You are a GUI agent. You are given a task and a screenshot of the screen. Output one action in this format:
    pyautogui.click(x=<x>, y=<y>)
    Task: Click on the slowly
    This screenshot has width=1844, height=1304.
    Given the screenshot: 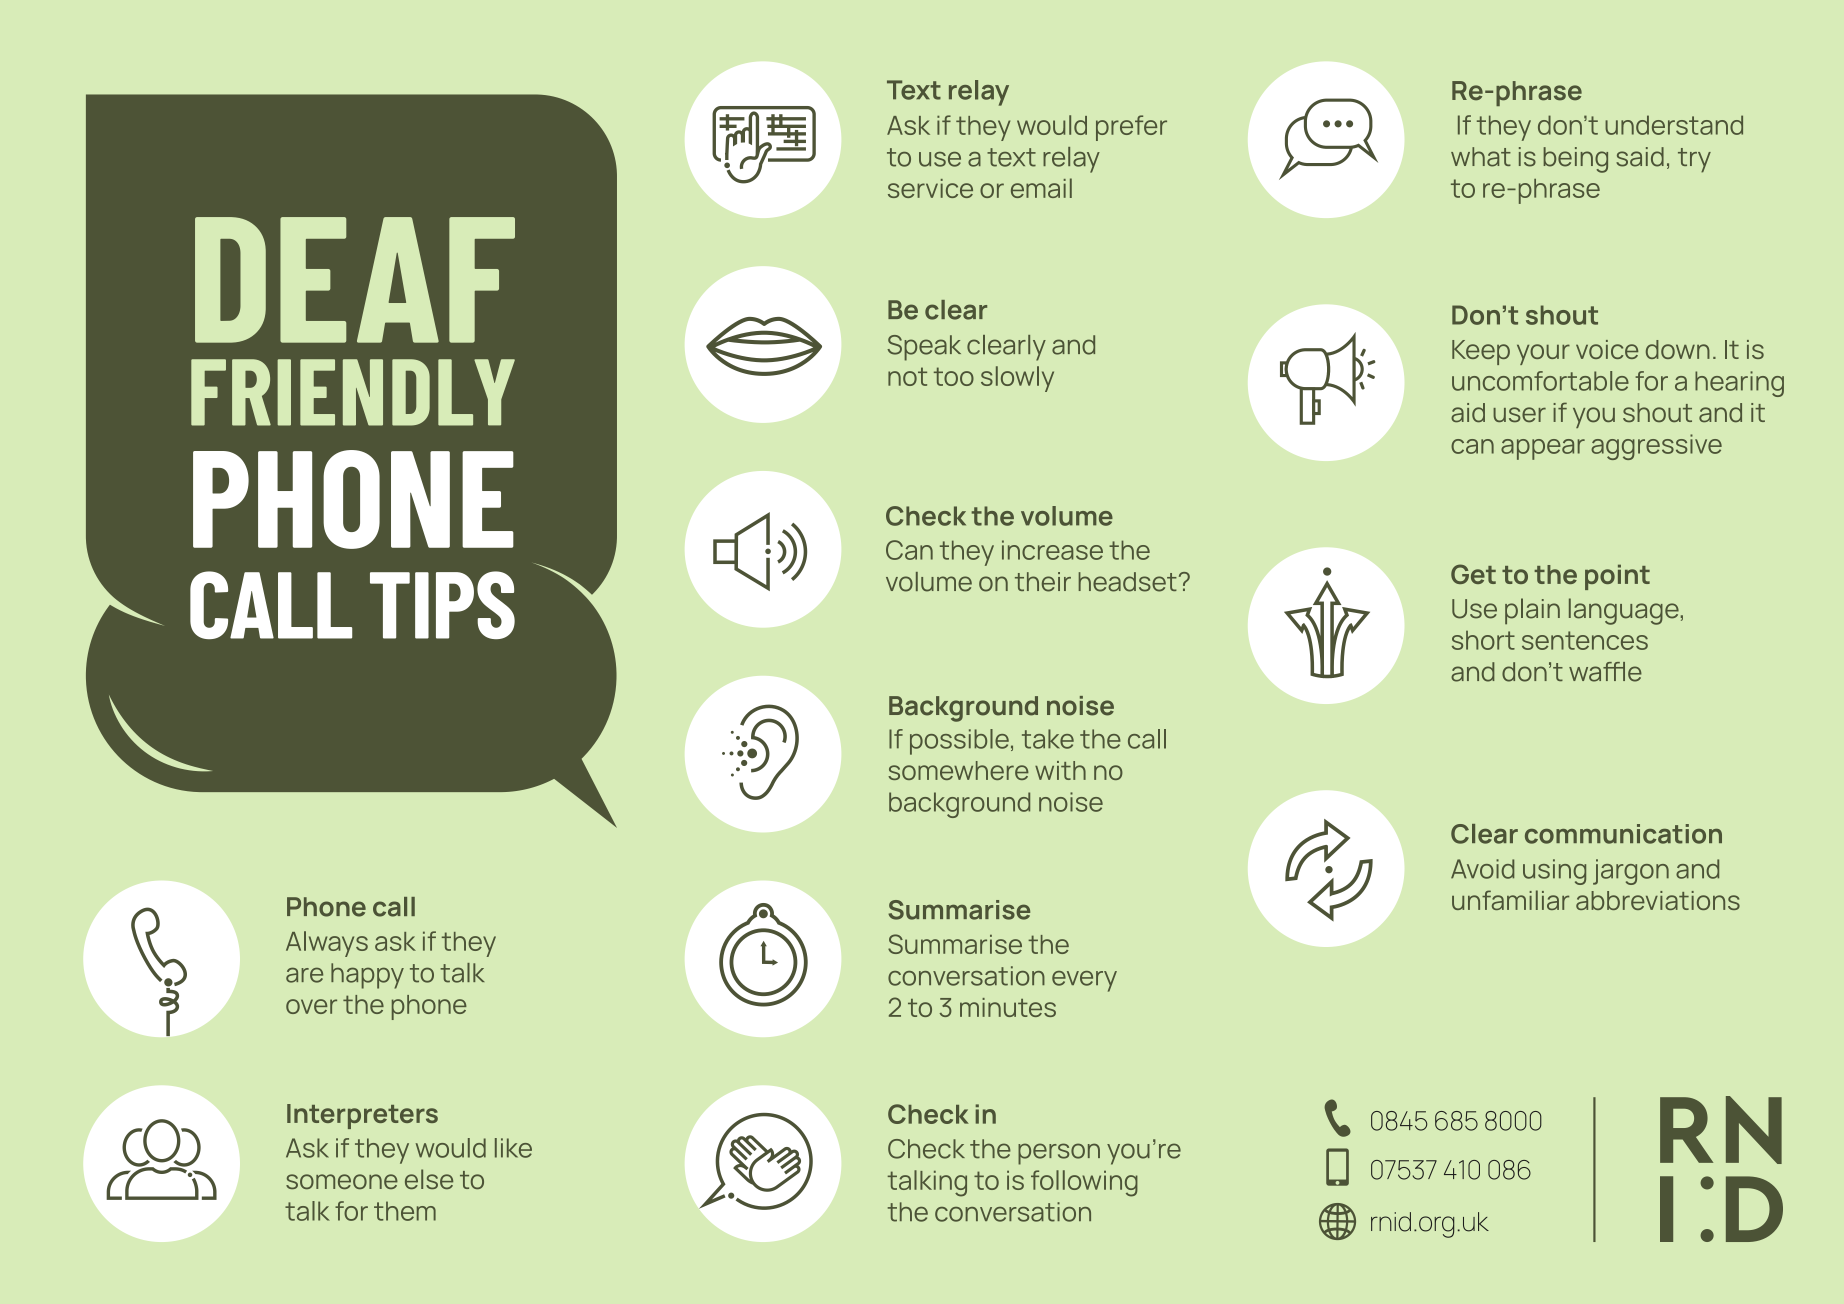 What is the action you would take?
    pyautogui.click(x=1017, y=379)
